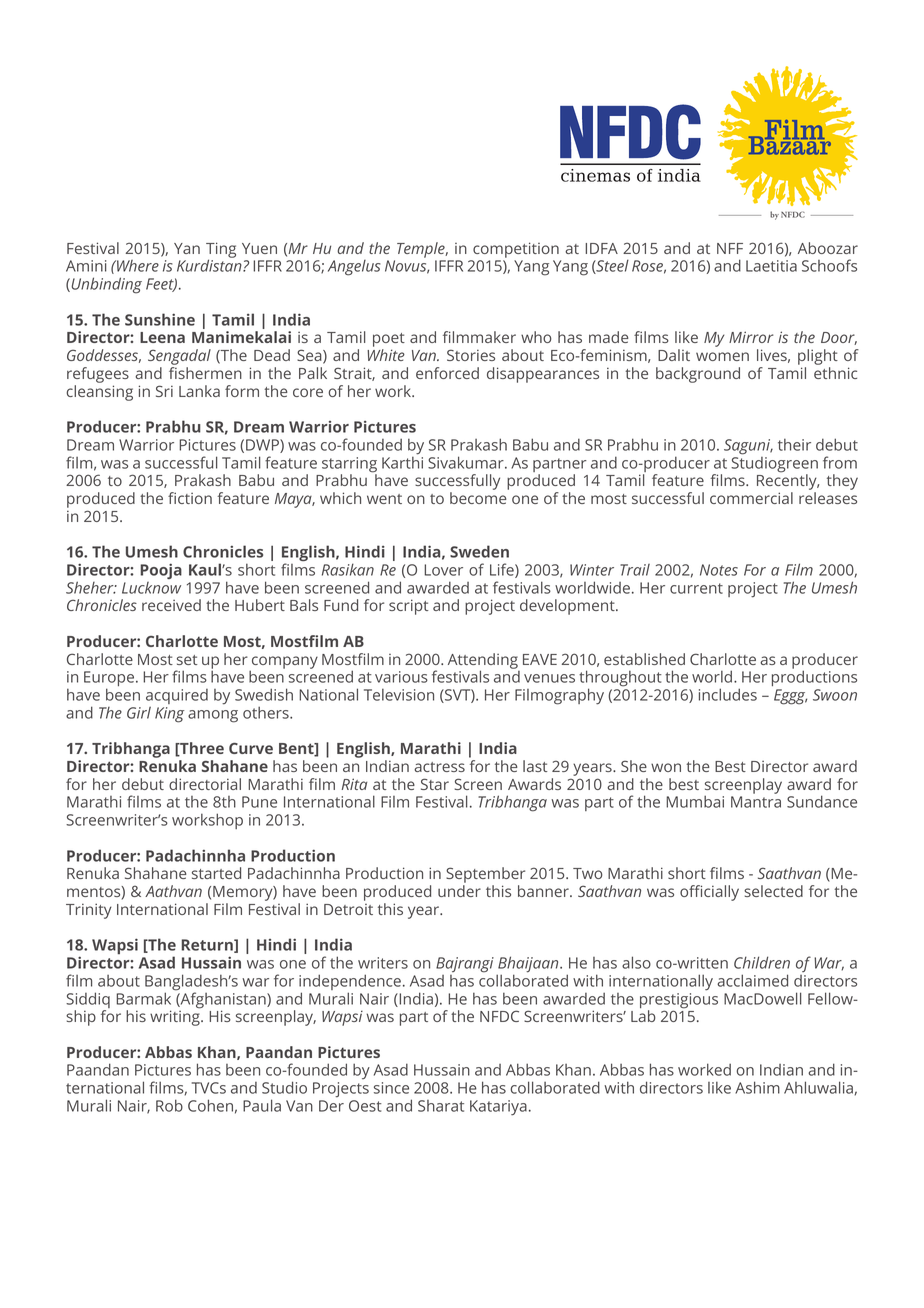 Image resolution: width=924 pixels, height=1308 pixels. Describe the element at coordinates (771, 266) in the page. I see `Laetitia` at that location.
